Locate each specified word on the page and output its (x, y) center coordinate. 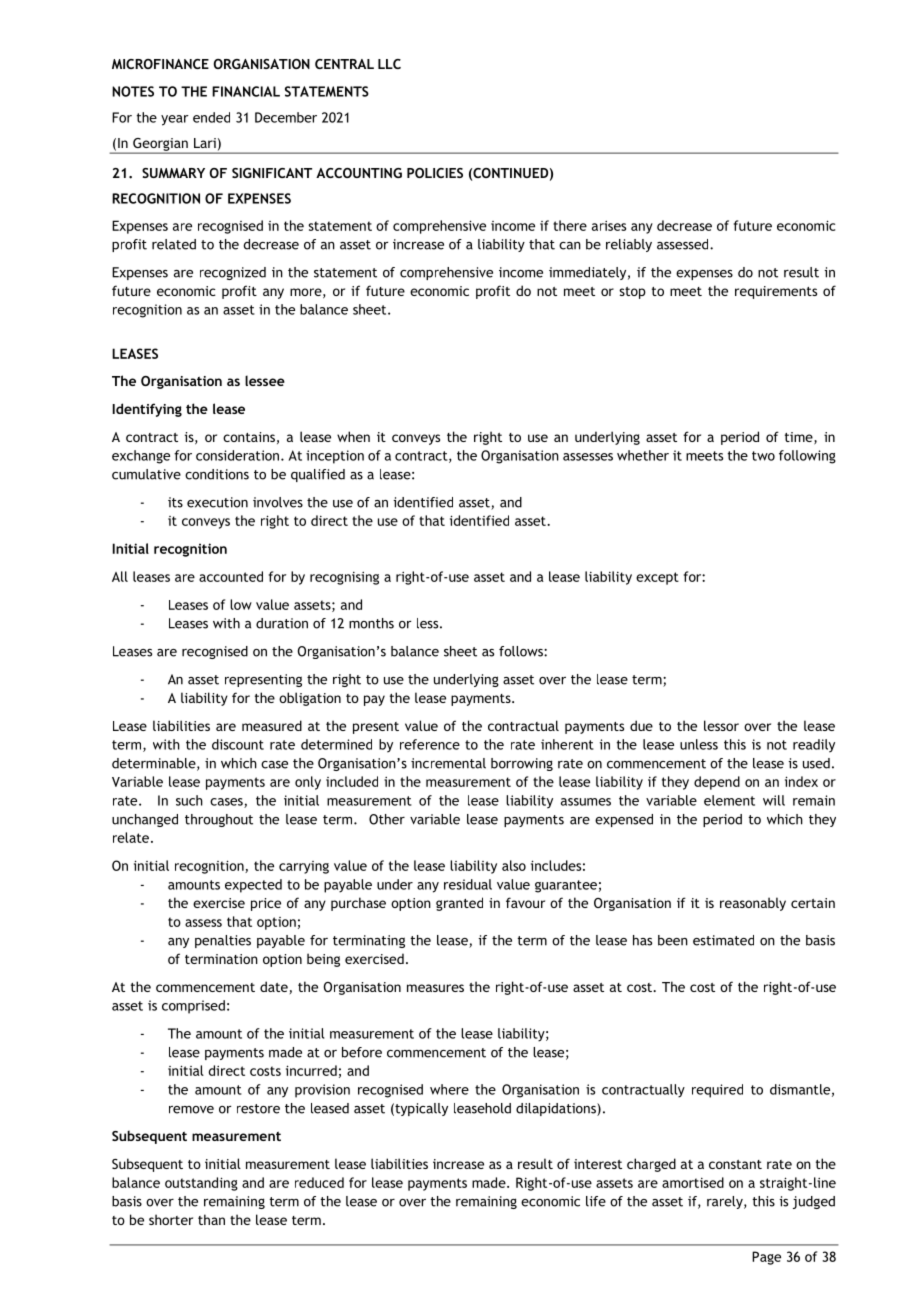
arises (609, 225)
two (763, 456)
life (596, 1201)
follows (522, 651)
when (353, 436)
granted (459, 904)
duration (282, 623)
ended (211, 117)
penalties (223, 941)
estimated (723, 940)
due (641, 725)
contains (249, 437)
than (211, 1219)
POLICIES (435, 173)
